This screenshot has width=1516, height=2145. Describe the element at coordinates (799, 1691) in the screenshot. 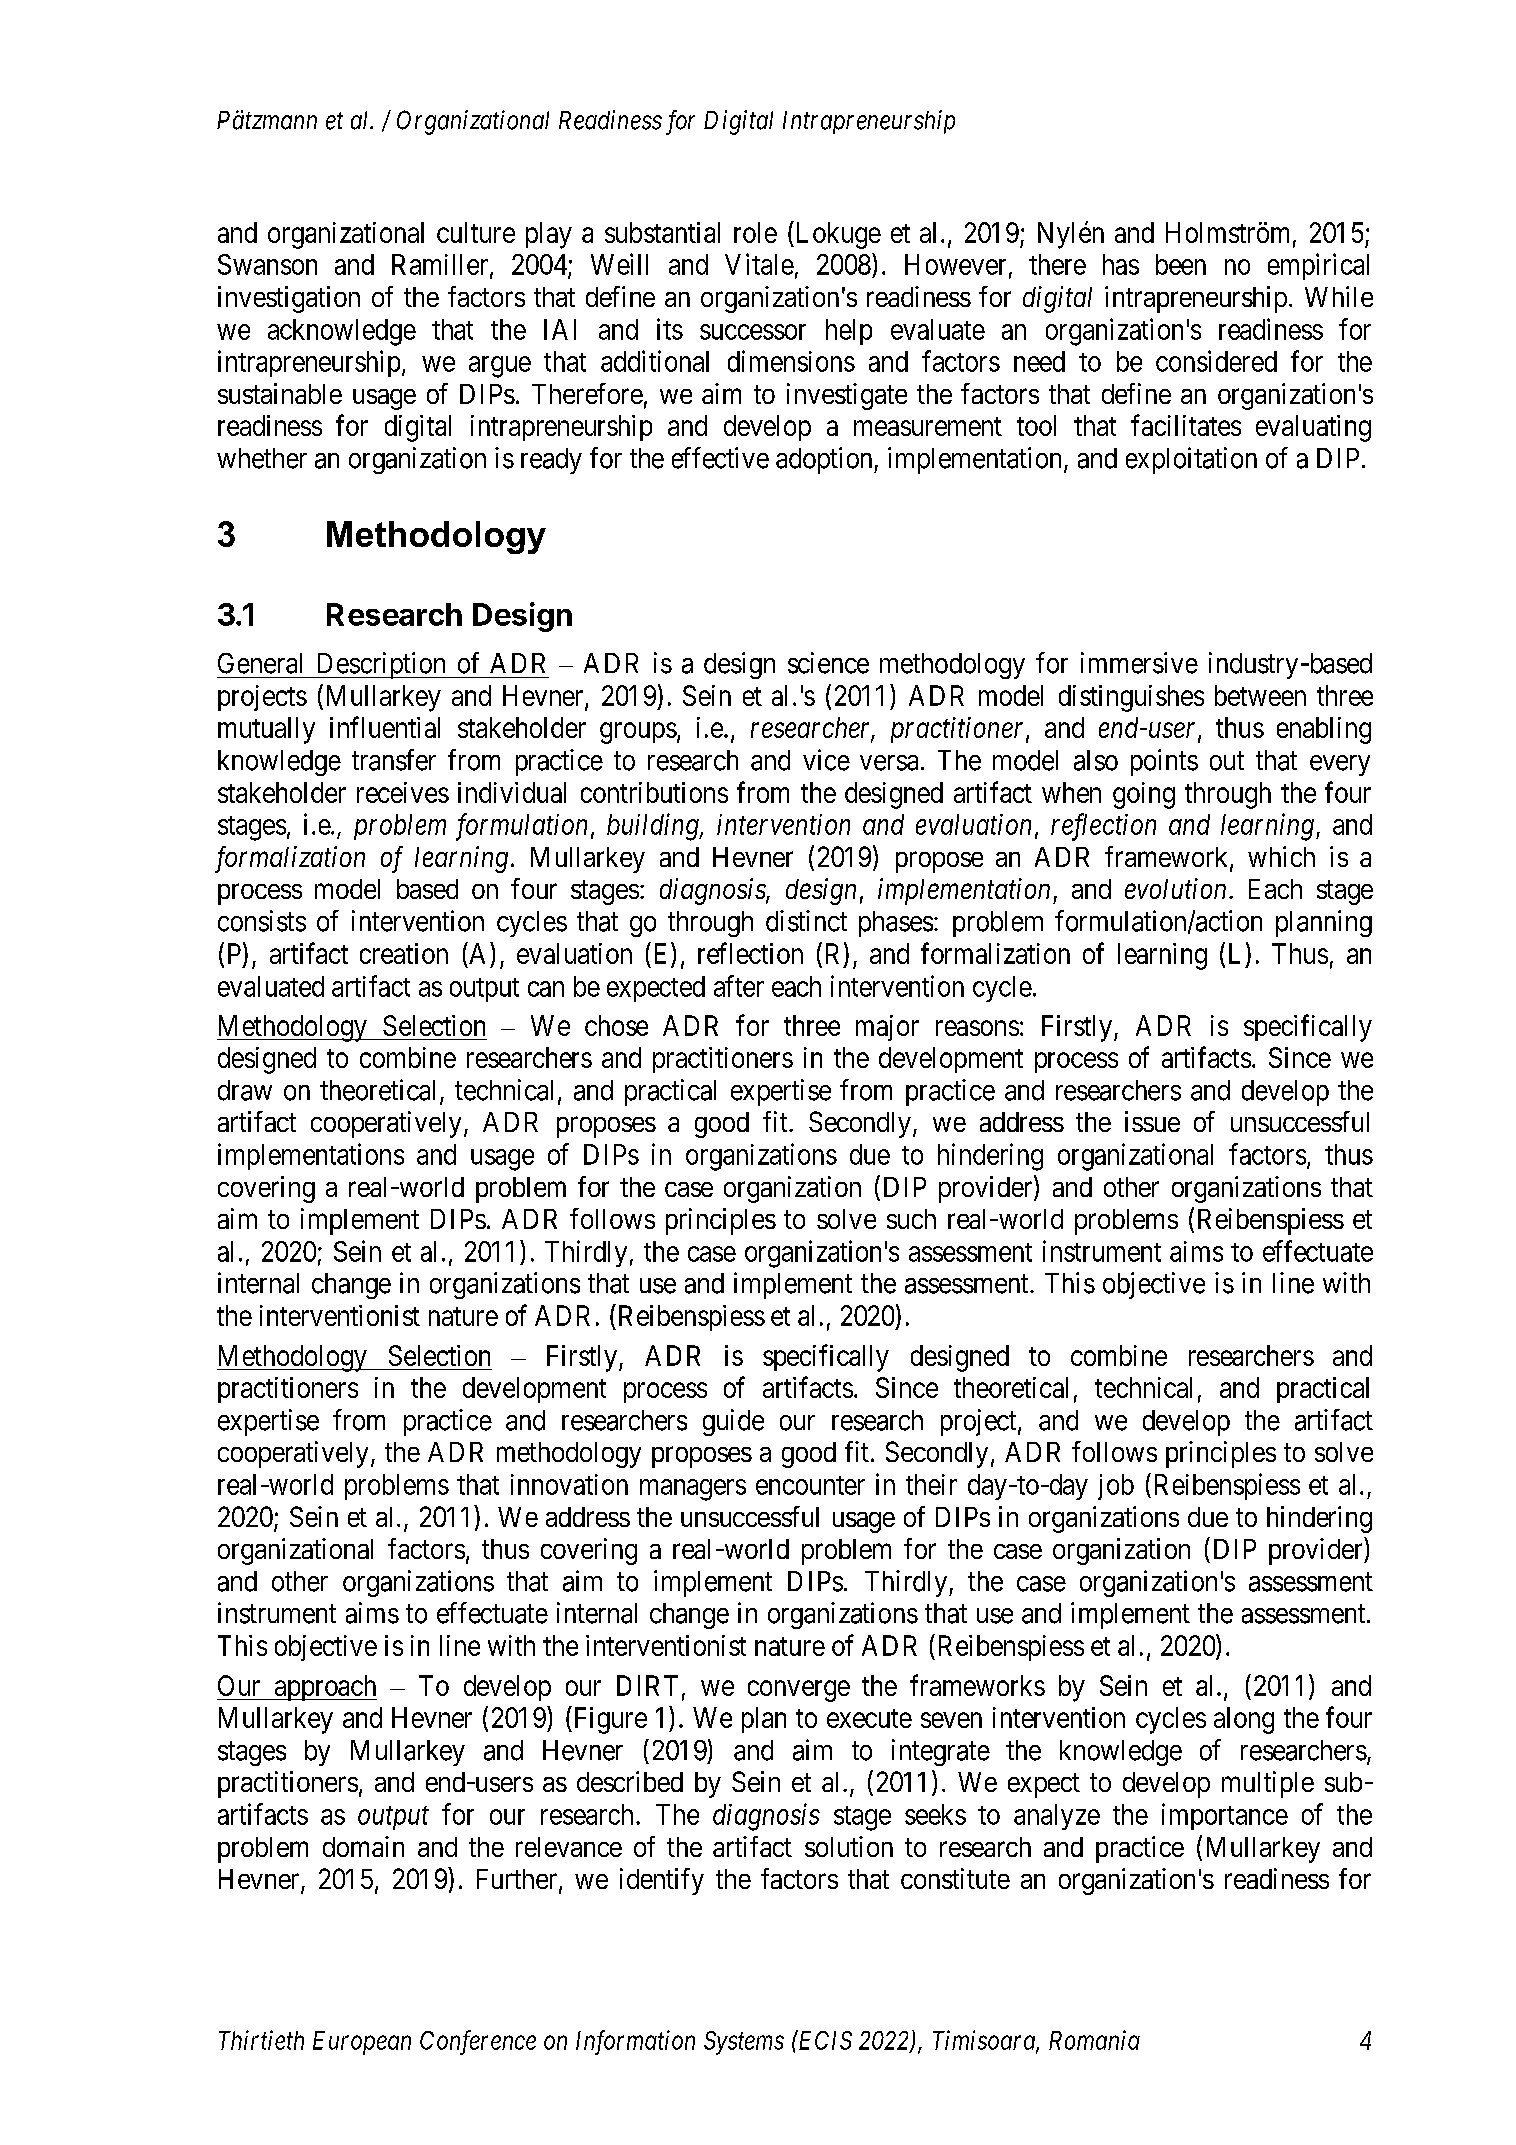

I see `converge` at that location.
